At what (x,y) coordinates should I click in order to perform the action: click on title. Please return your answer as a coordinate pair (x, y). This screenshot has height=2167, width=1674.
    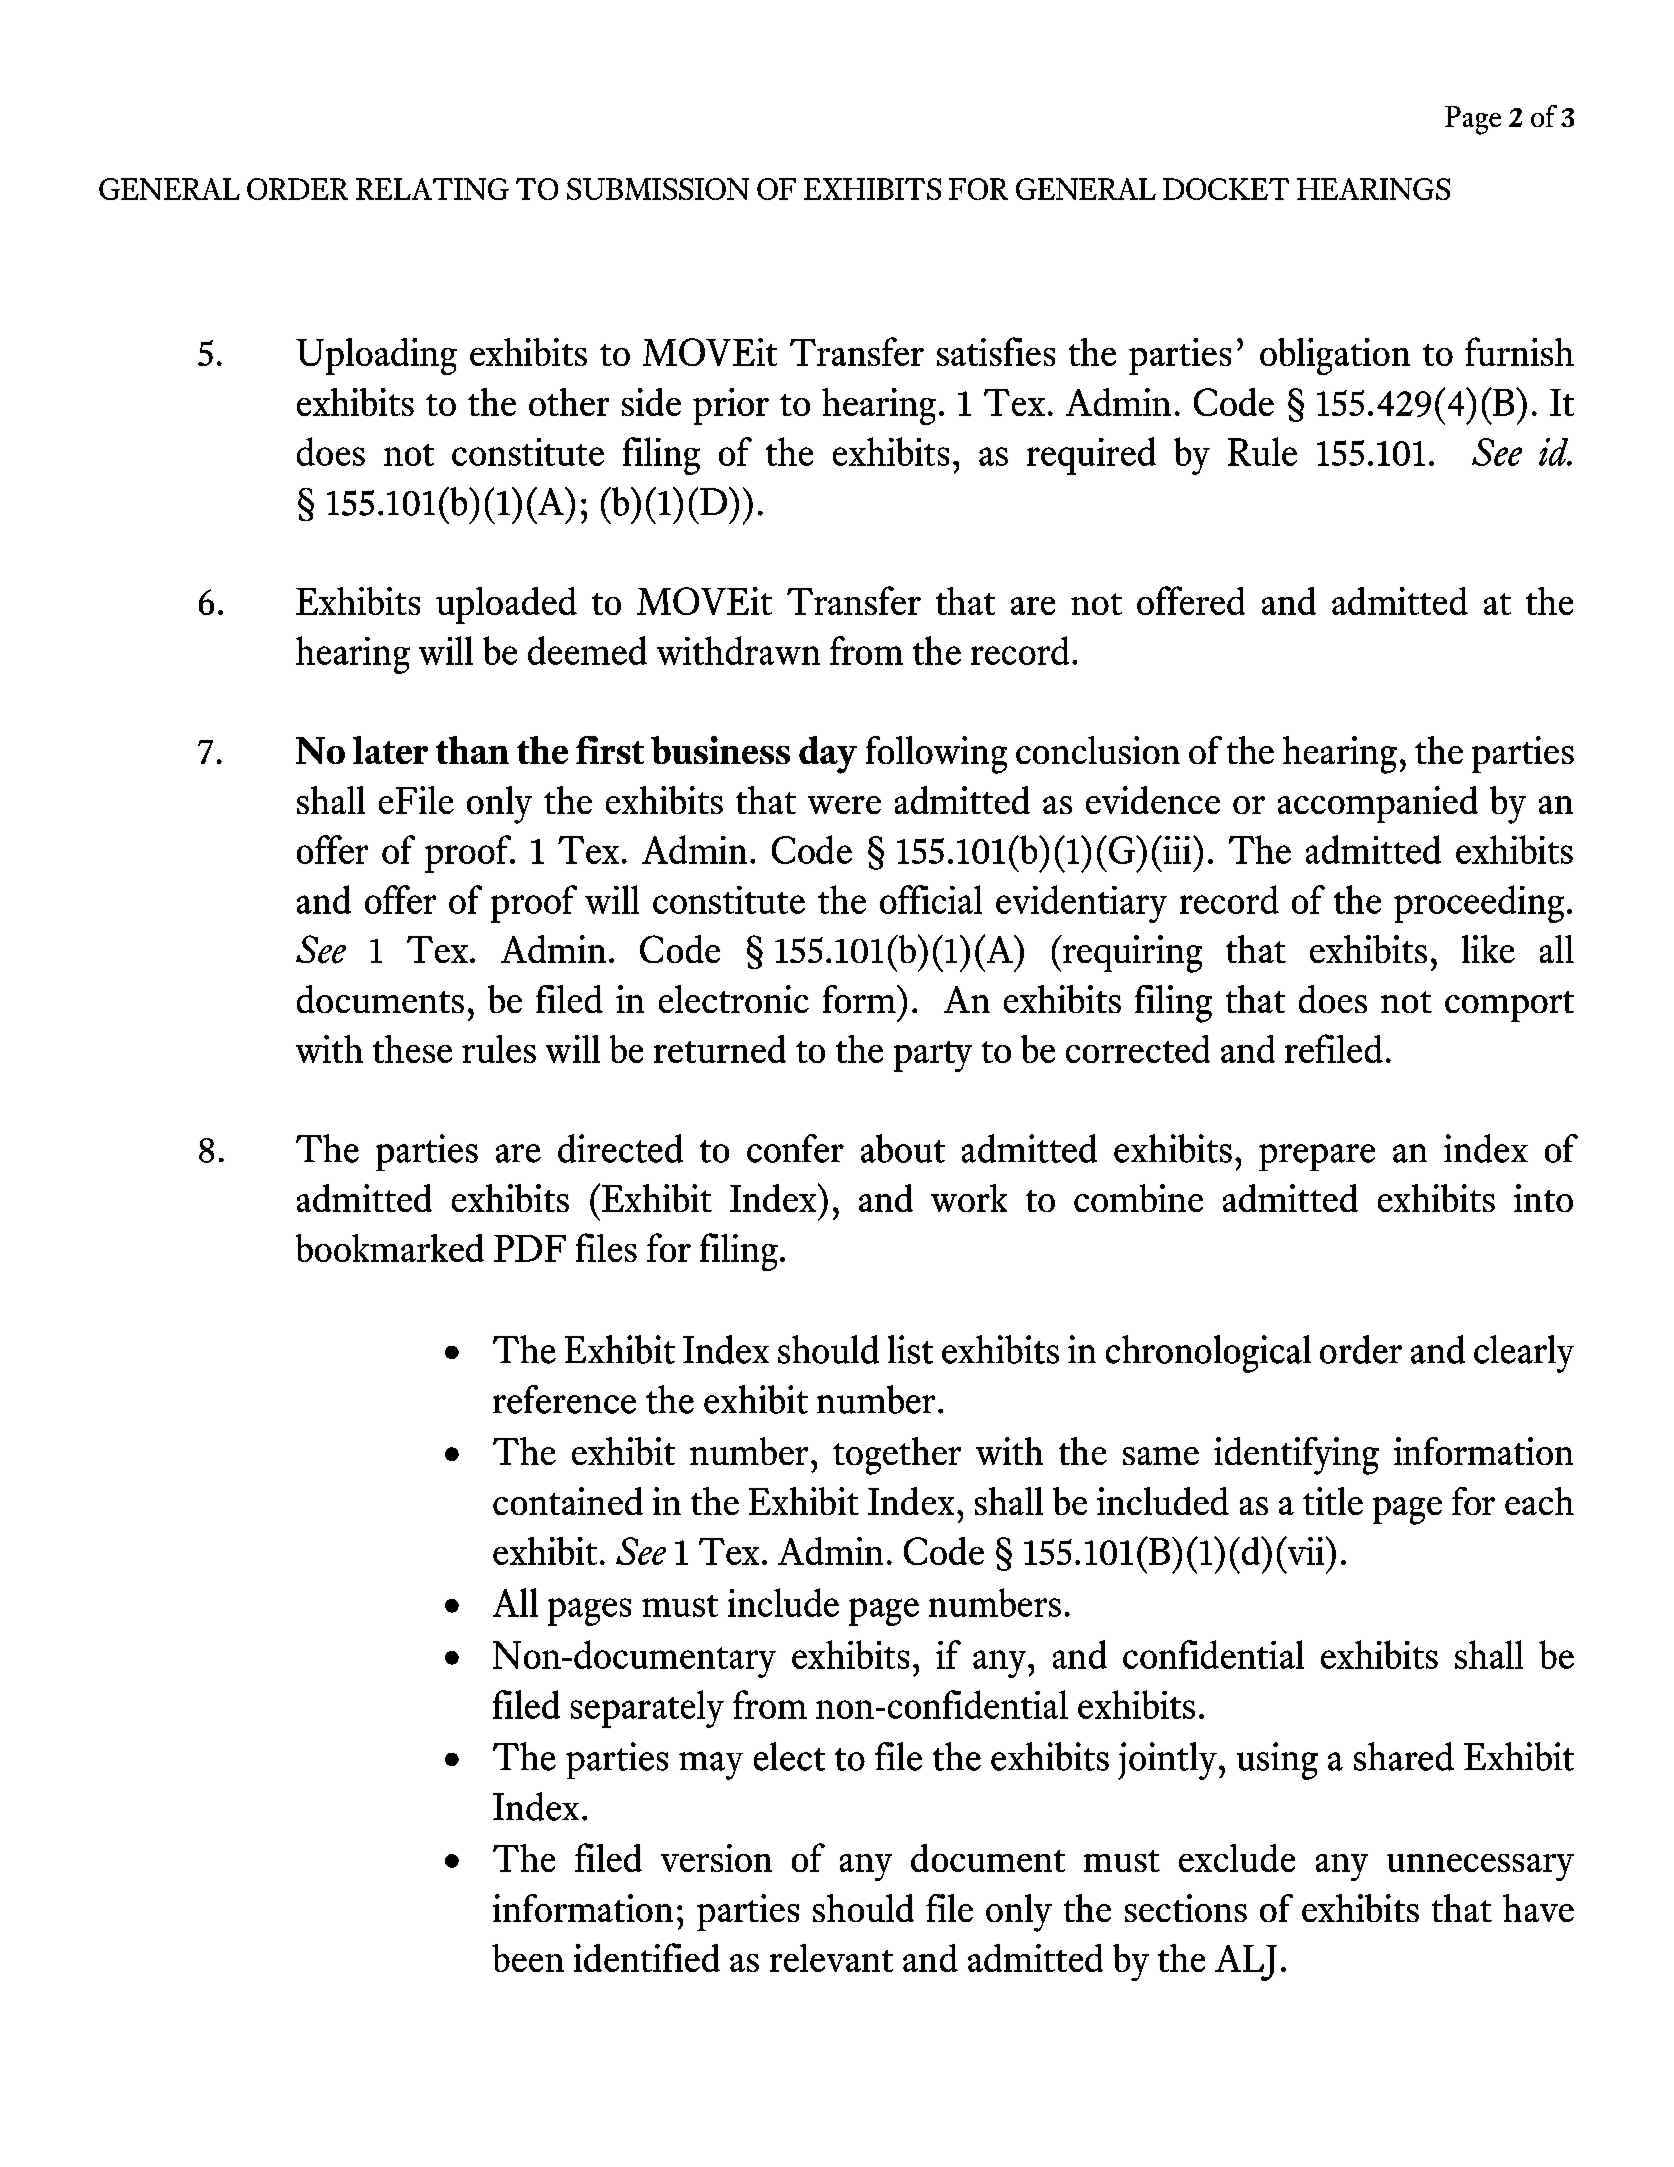
    Looking at the image, I should click on (1333, 1501).
